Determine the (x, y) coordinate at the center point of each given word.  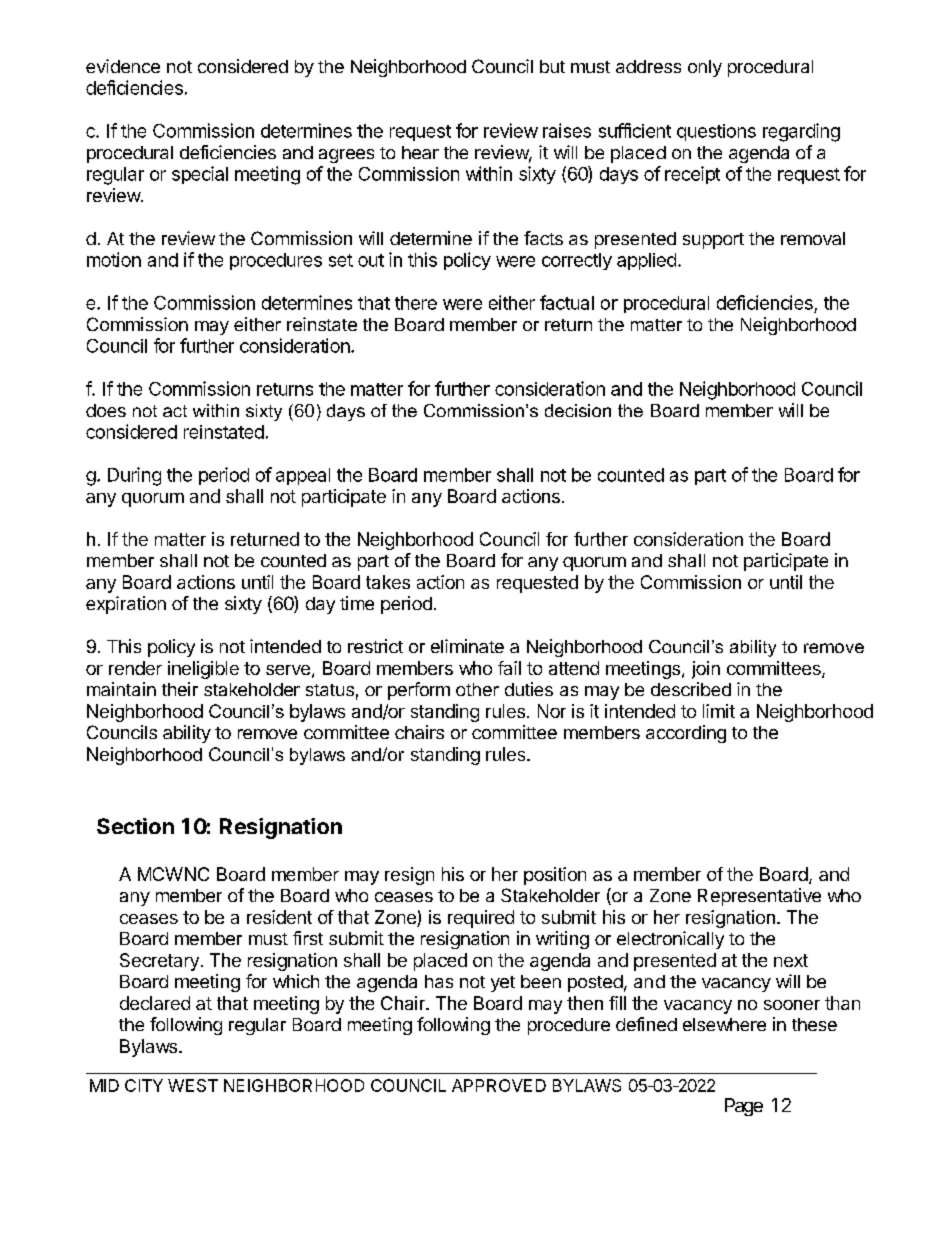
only (705, 68)
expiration (126, 605)
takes (388, 582)
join (706, 670)
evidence (123, 66)
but (552, 66)
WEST (193, 1085)
